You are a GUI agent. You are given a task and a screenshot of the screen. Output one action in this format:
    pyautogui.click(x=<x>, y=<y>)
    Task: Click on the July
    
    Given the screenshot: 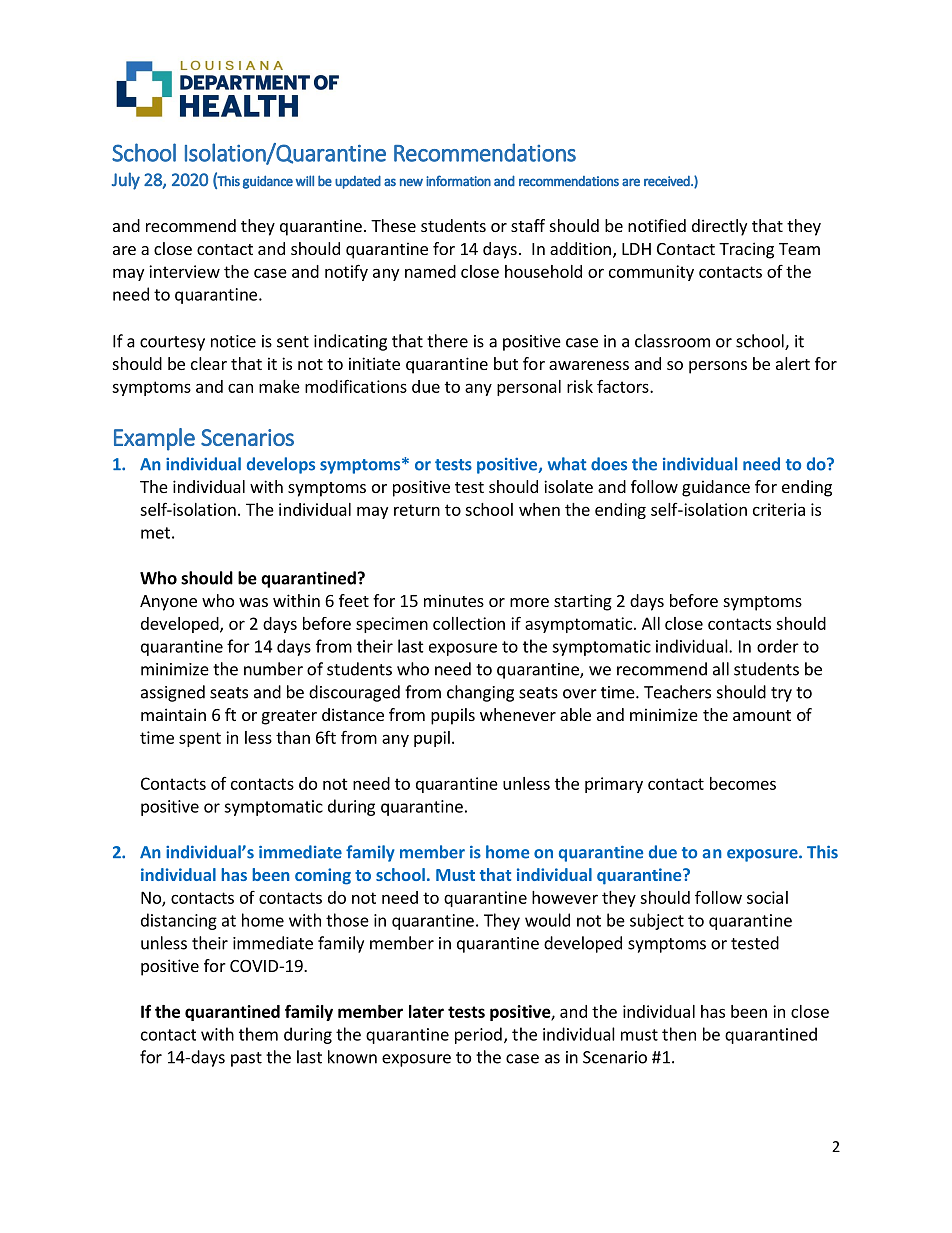 What is the action you would take?
    pyautogui.click(x=126, y=181)
